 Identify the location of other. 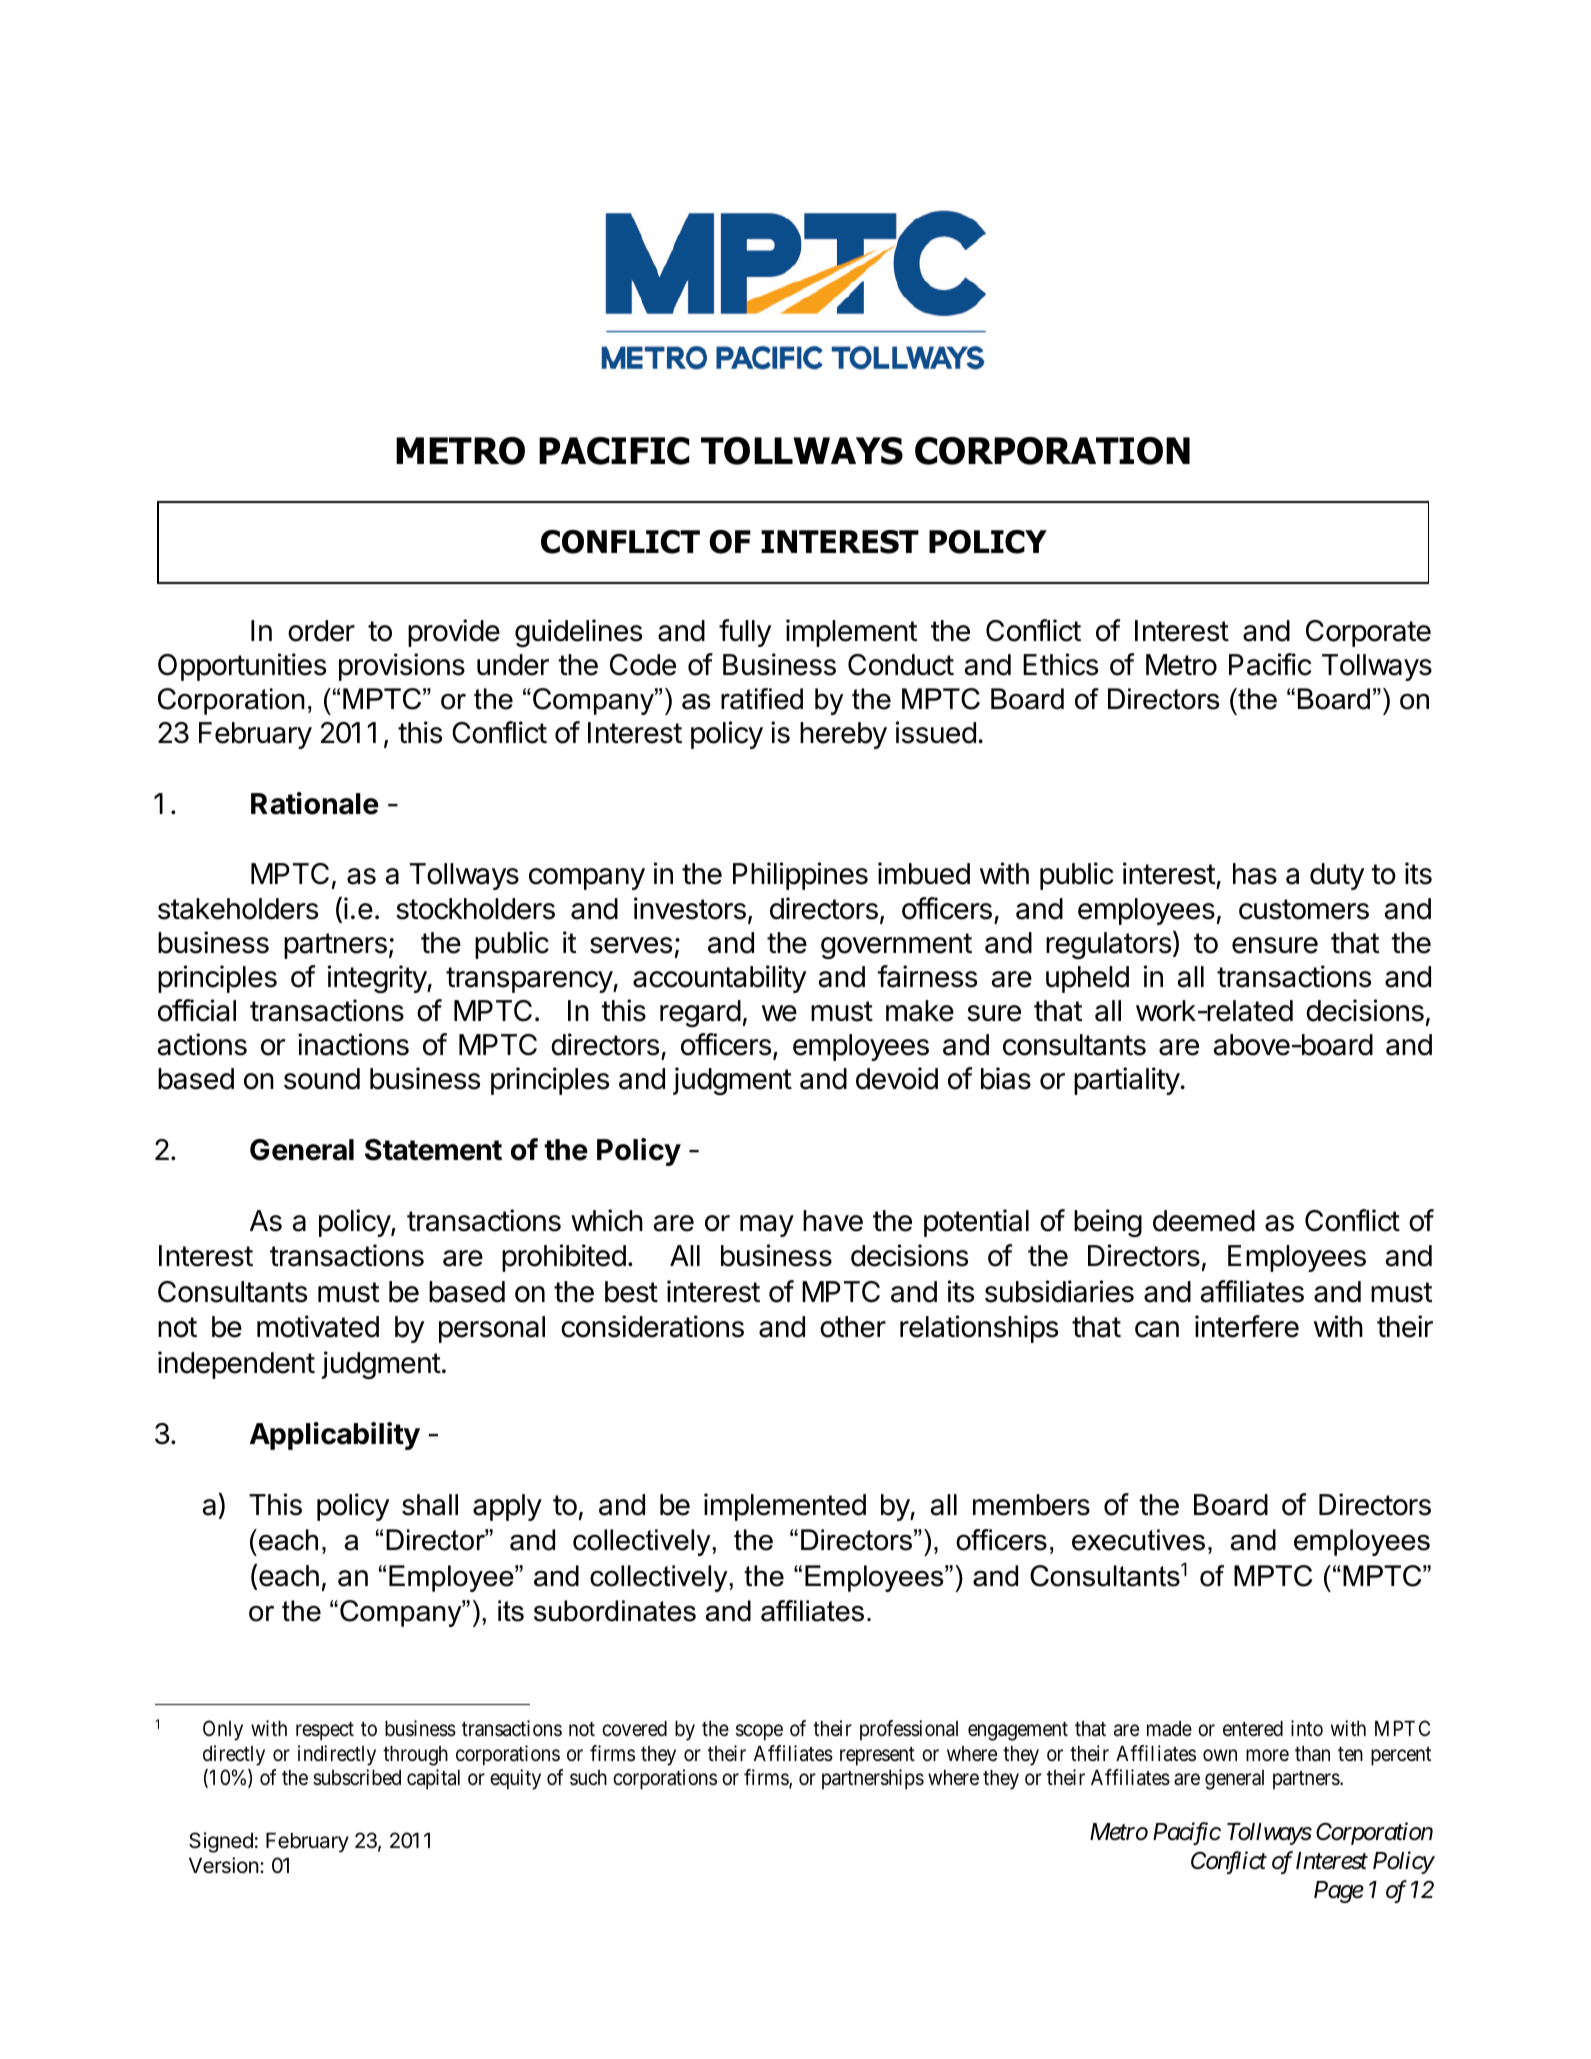
(853, 1327).
